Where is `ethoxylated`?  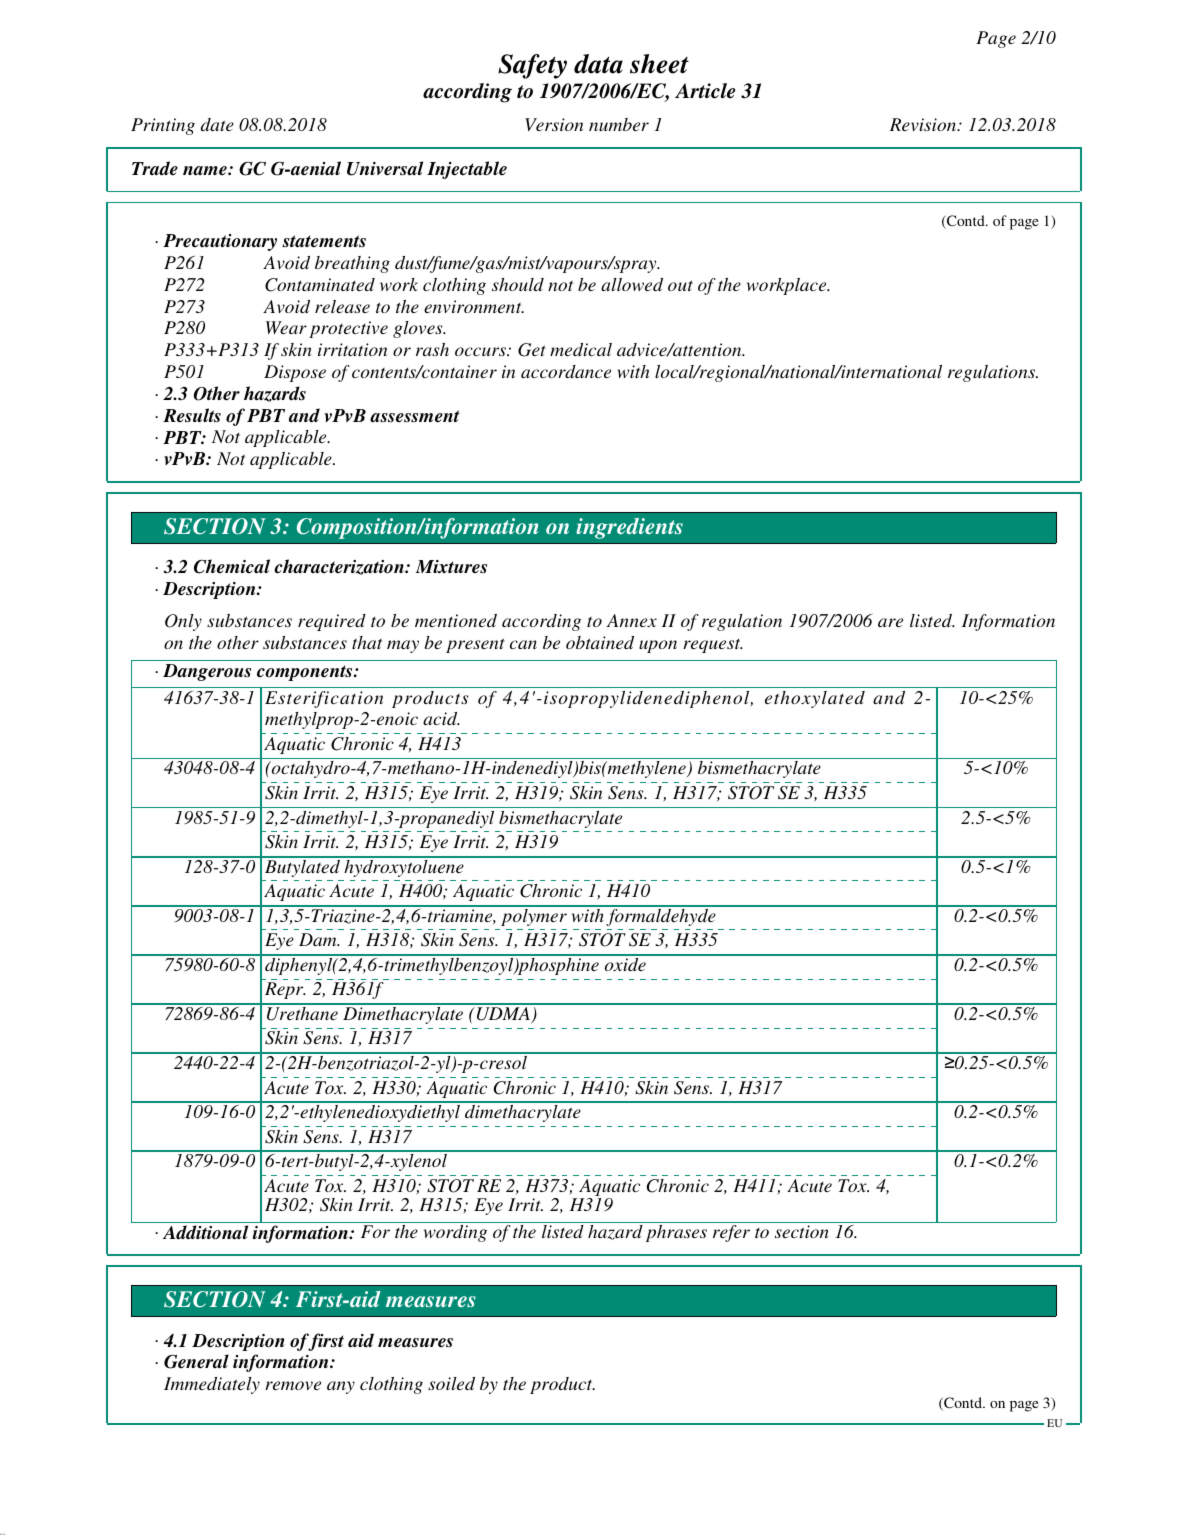
ethoxylated is located at coordinates (815, 699).
